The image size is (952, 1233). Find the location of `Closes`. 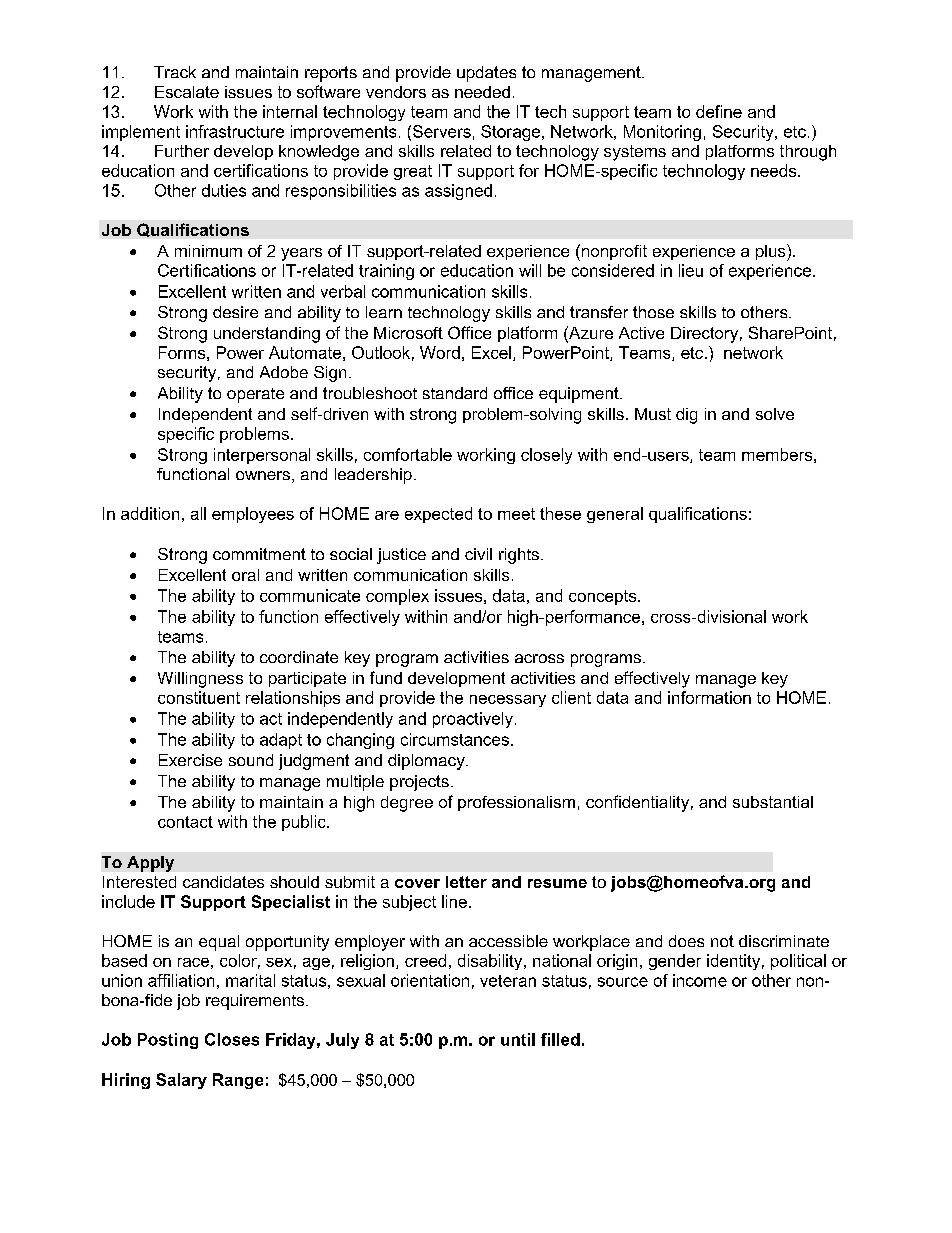

Closes is located at coordinates (232, 1039).
